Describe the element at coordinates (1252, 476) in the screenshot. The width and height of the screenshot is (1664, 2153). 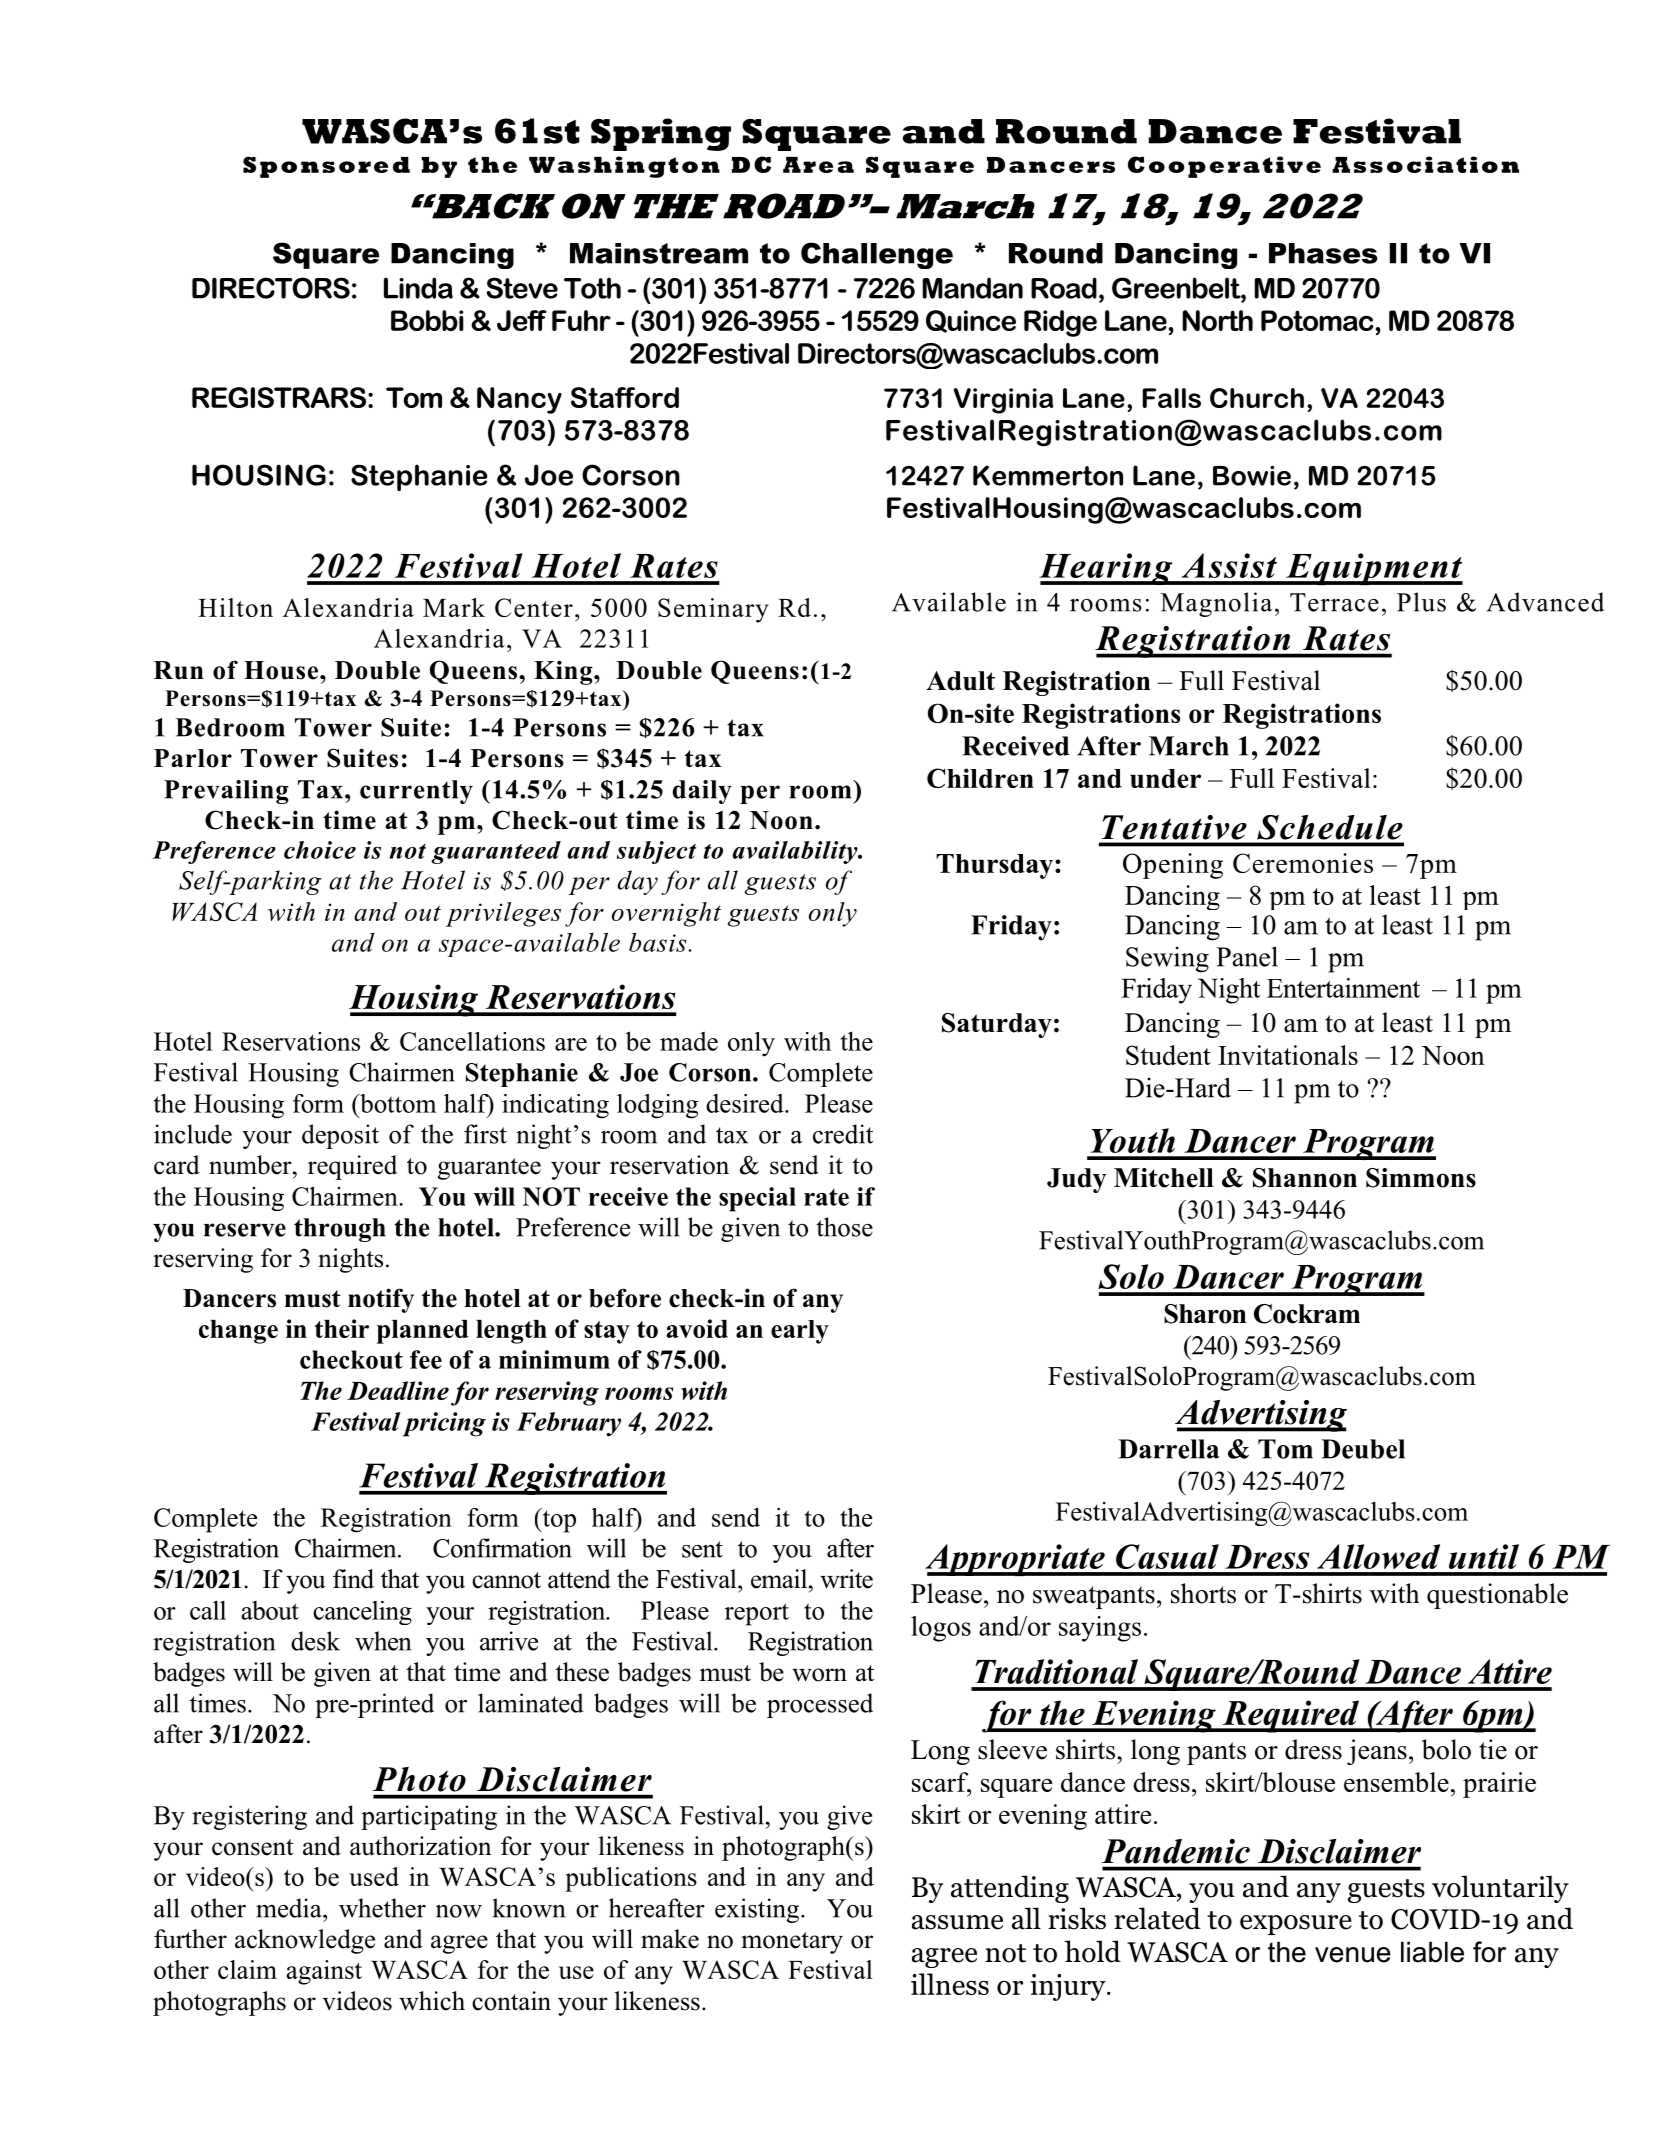
I see `Bowie` at that location.
